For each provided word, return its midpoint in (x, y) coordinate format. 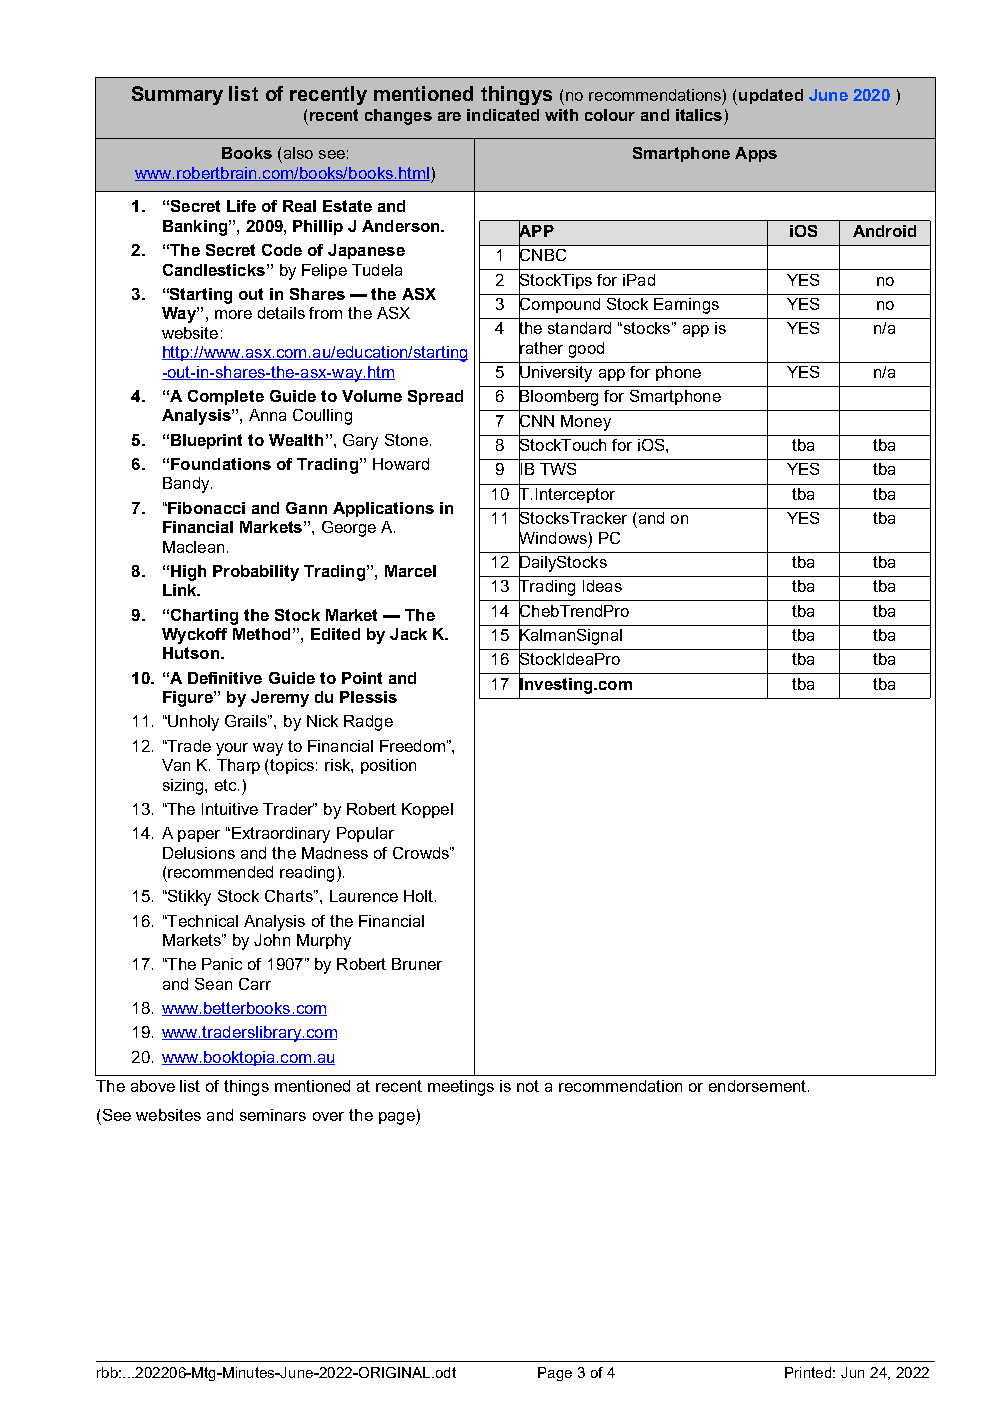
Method (261, 634)
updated (771, 96)
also (298, 153)
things (246, 1088)
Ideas (602, 586)
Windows (553, 537)
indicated (503, 115)
